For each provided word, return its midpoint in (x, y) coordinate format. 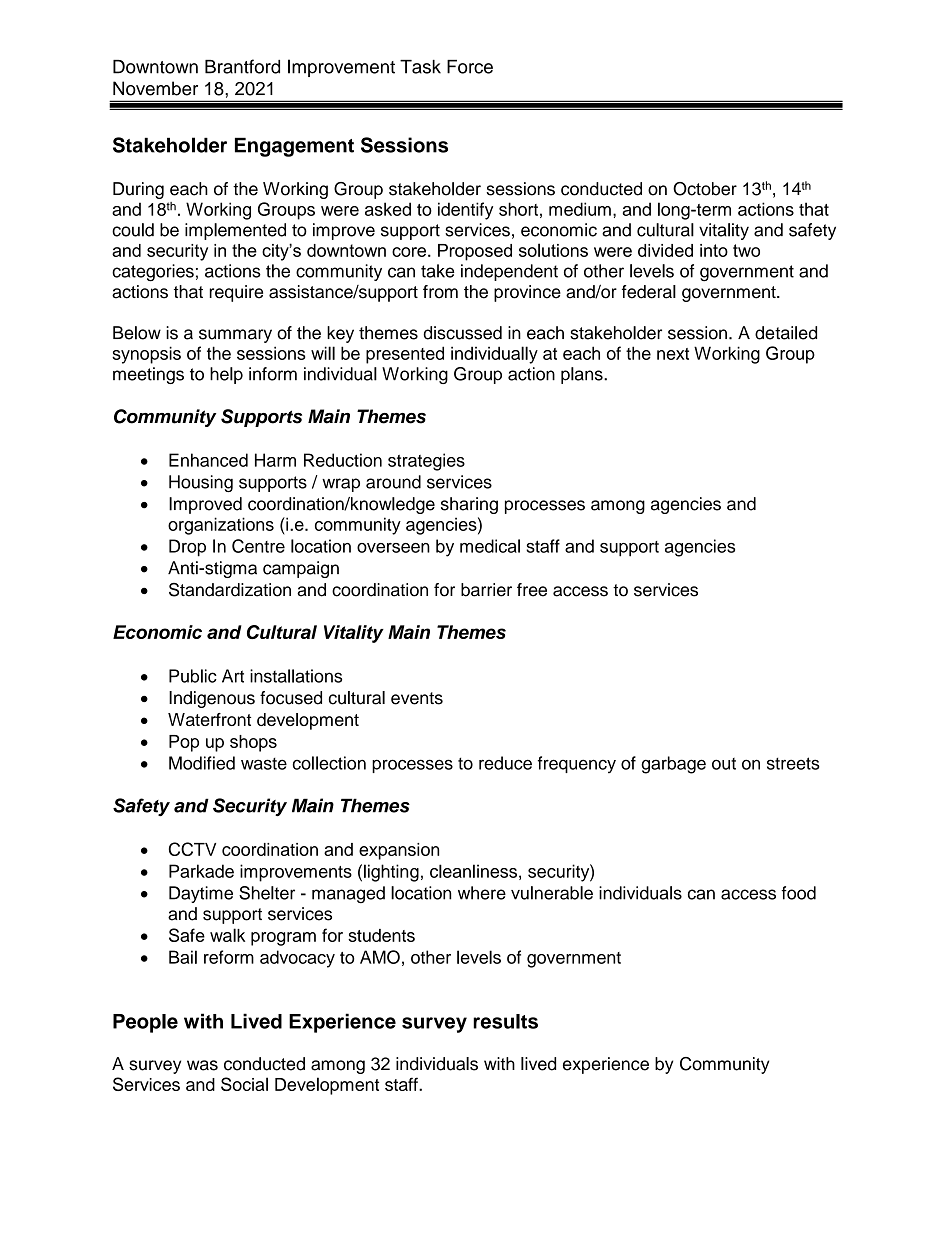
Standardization (230, 590)
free (532, 590)
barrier (486, 590)
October (705, 189)
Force (470, 67)
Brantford (242, 66)
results (505, 1021)
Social (244, 1084)
